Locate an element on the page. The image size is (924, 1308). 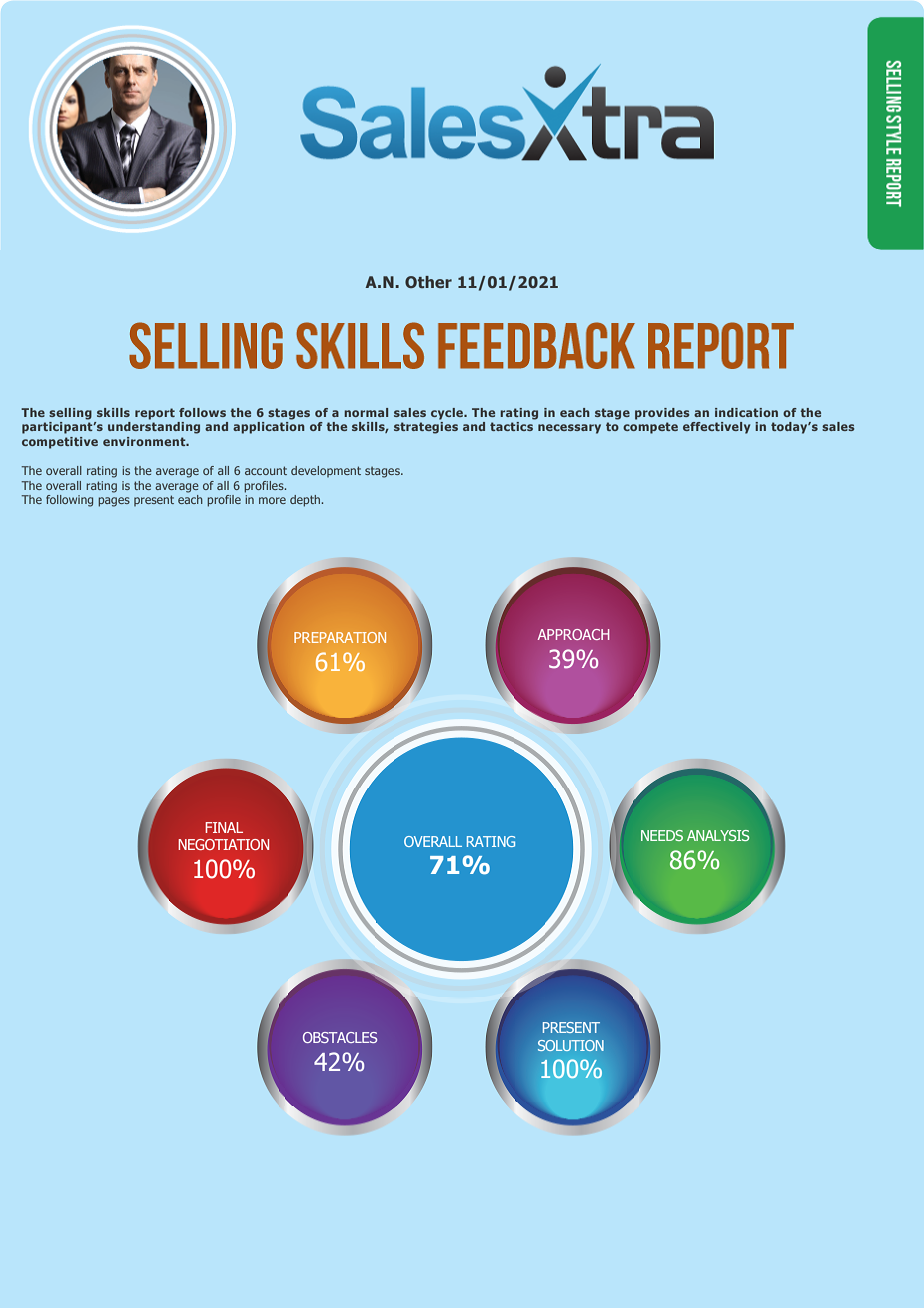
SOLUTION is located at coordinates (571, 1045).
